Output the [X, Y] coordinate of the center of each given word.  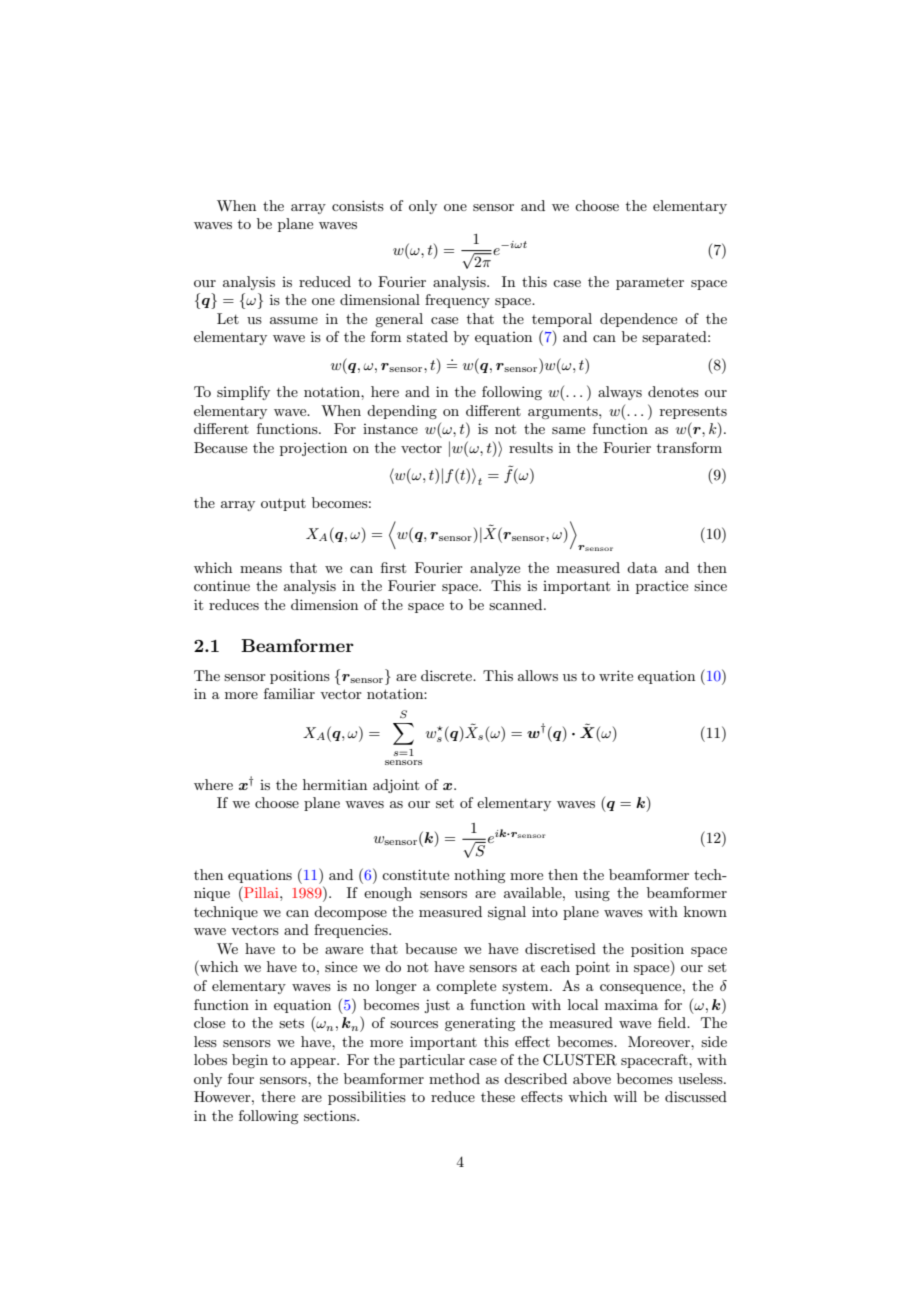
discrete [448, 675]
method [454, 1078]
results [531, 447]
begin [250, 1061]
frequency [457, 301]
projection [313, 449]
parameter [650, 284]
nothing [479, 876]
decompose [350, 913]
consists [358, 205]
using [592, 894]
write [616, 675]
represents [693, 412]
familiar [289, 693]
